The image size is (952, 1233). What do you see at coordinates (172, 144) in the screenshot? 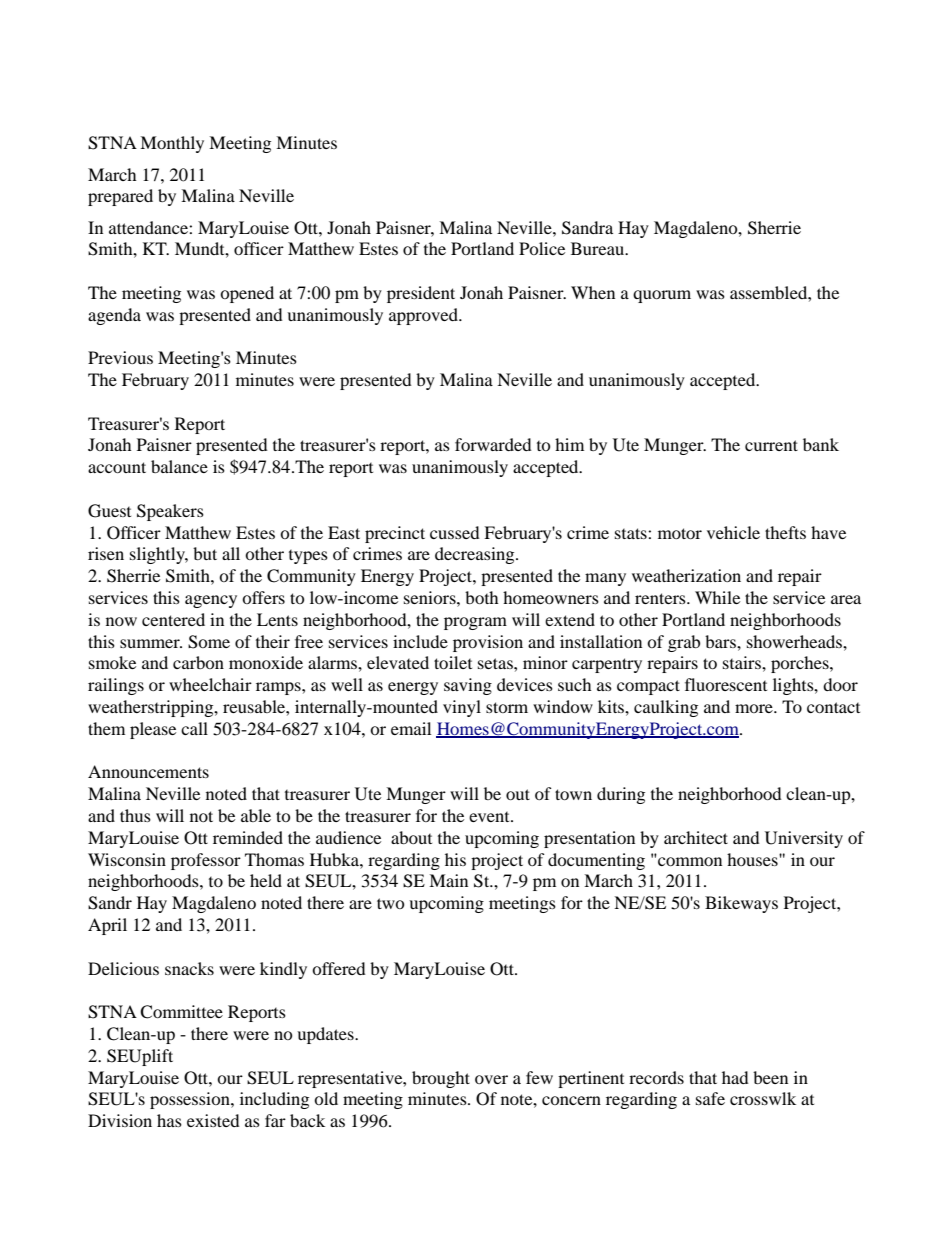
I see `Monthly` at bounding box center [172, 144].
